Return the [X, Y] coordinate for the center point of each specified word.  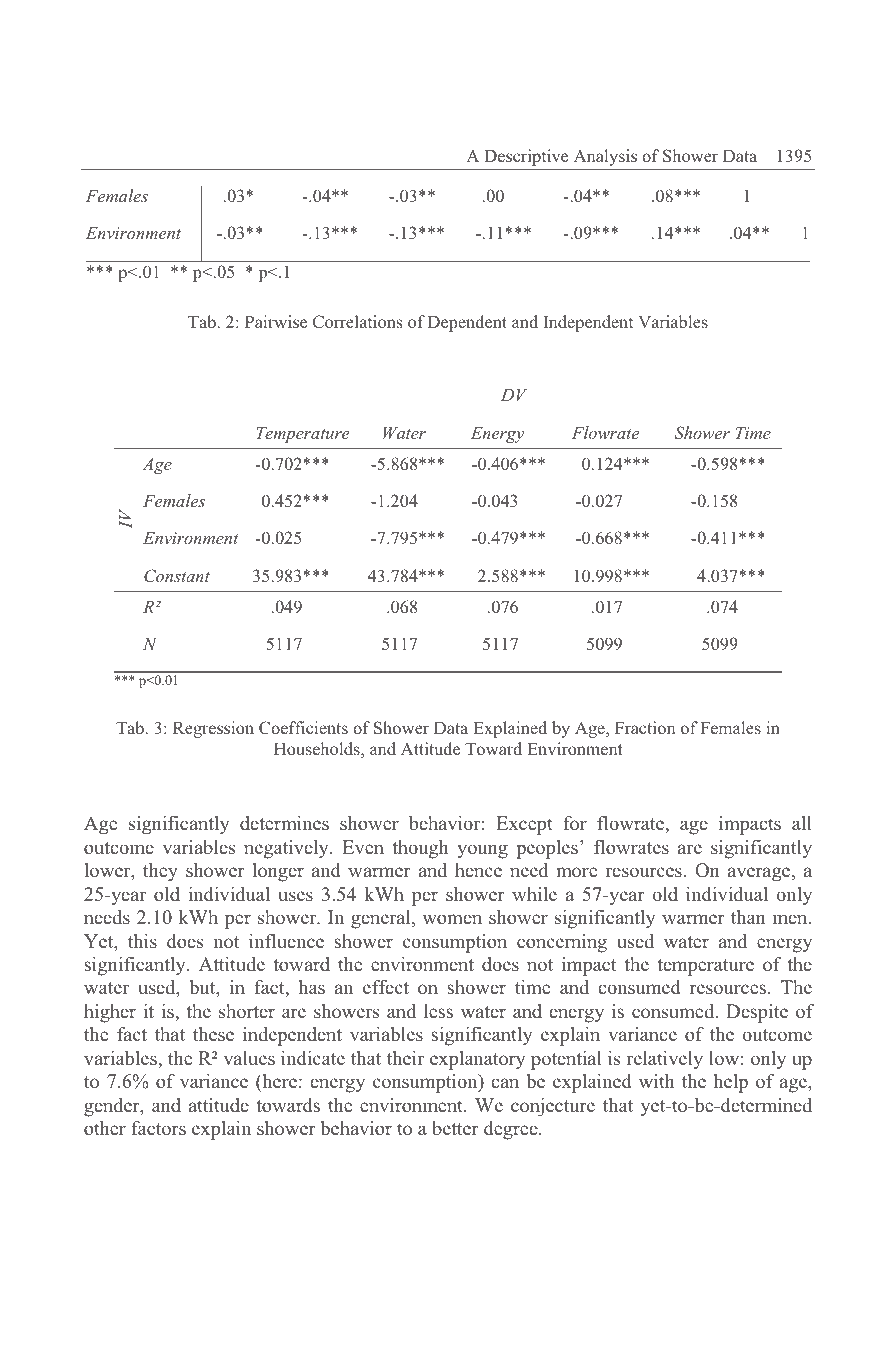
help [731, 1083]
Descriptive [526, 157]
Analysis [605, 157]
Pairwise [276, 321]
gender [113, 1107]
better [455, 1128]
